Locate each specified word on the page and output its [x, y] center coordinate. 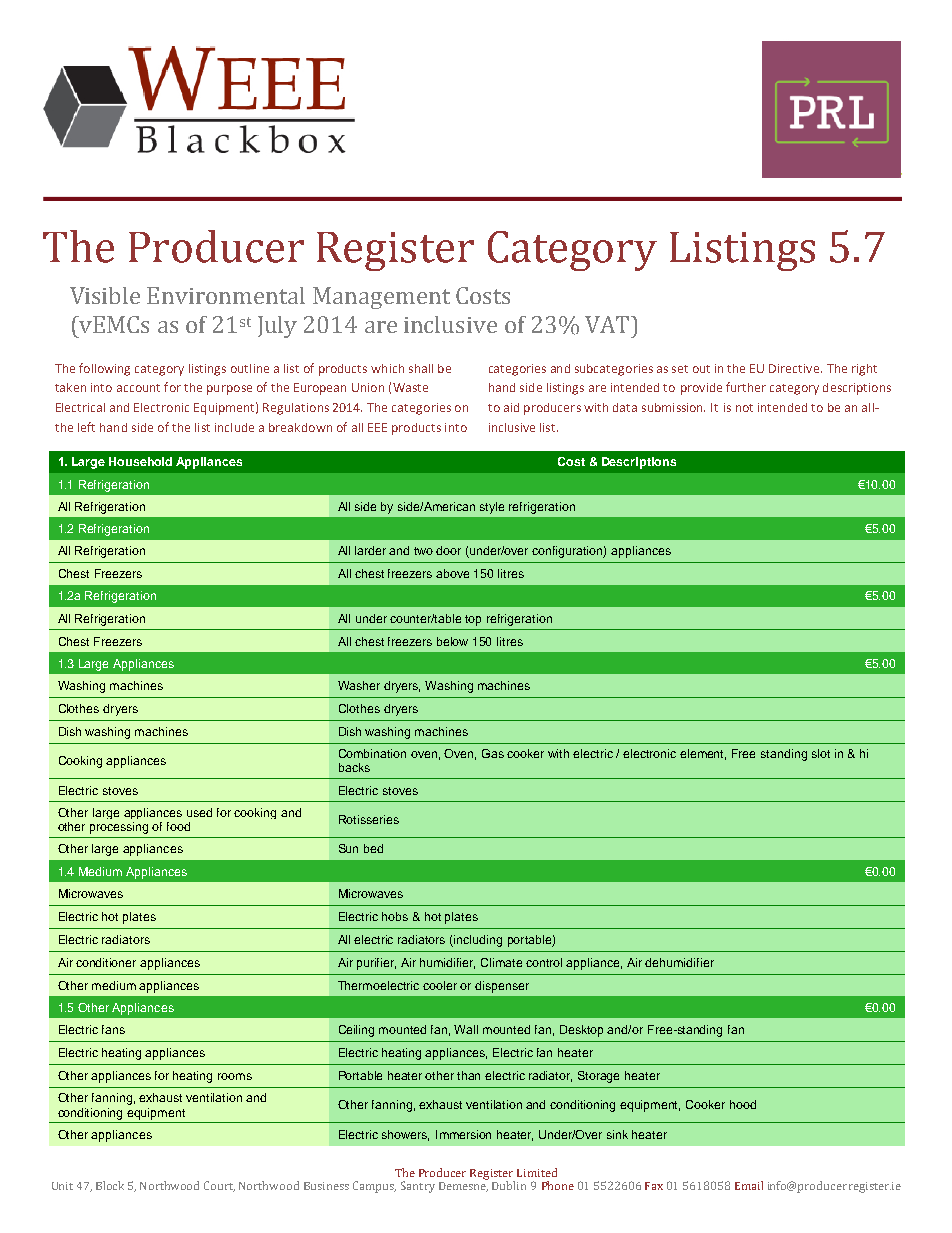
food [178, 826]
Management [381, 298]
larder [370, 550]
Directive [795, 368]
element [703, 754]
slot [821, 753]
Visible [105, 295]
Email [749, 1185]
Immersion [463, 1134]
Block [110, 1185]
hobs [395, 916]
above [452, 573]
